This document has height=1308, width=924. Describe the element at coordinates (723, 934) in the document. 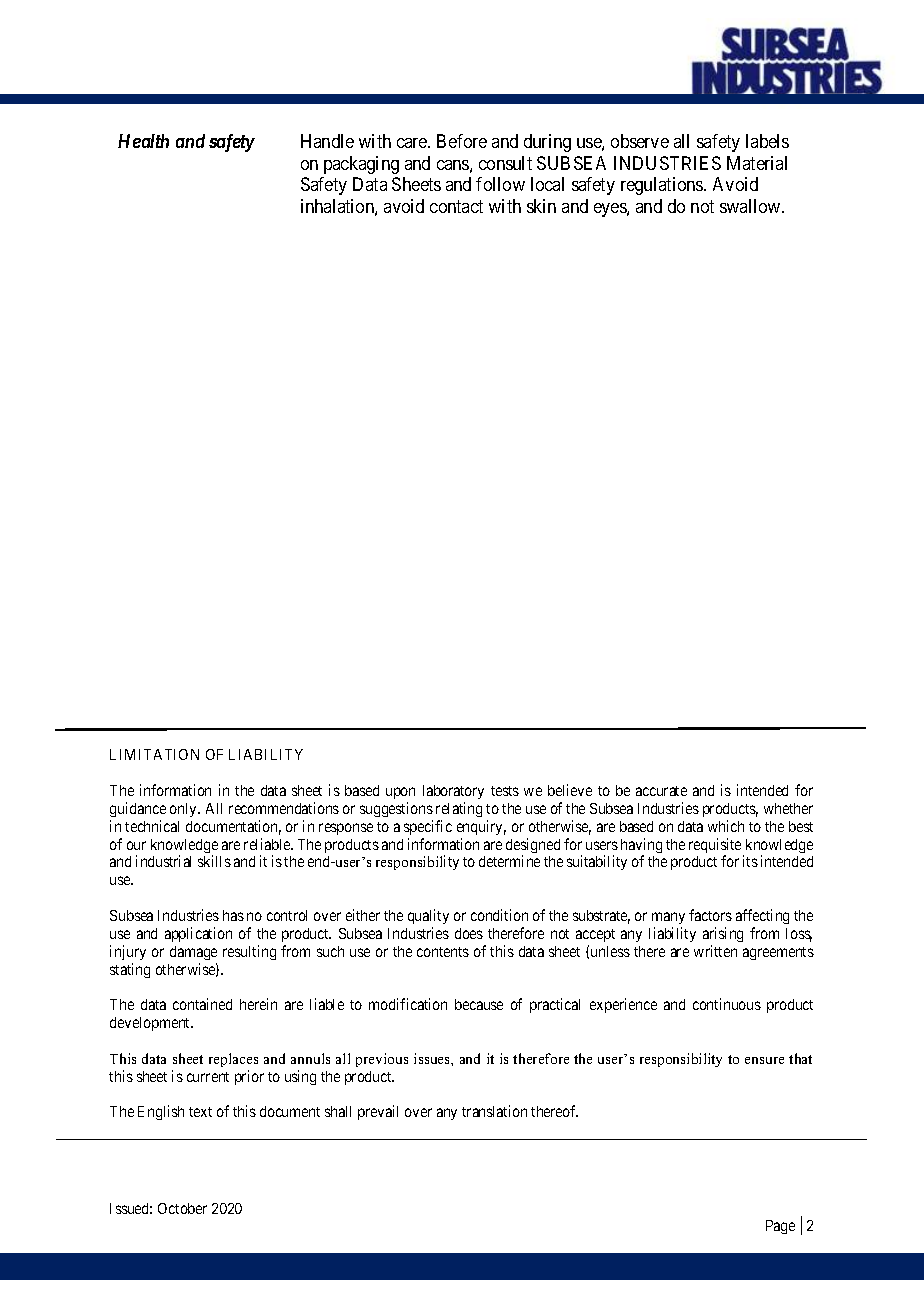

I see `arising` at that location.
